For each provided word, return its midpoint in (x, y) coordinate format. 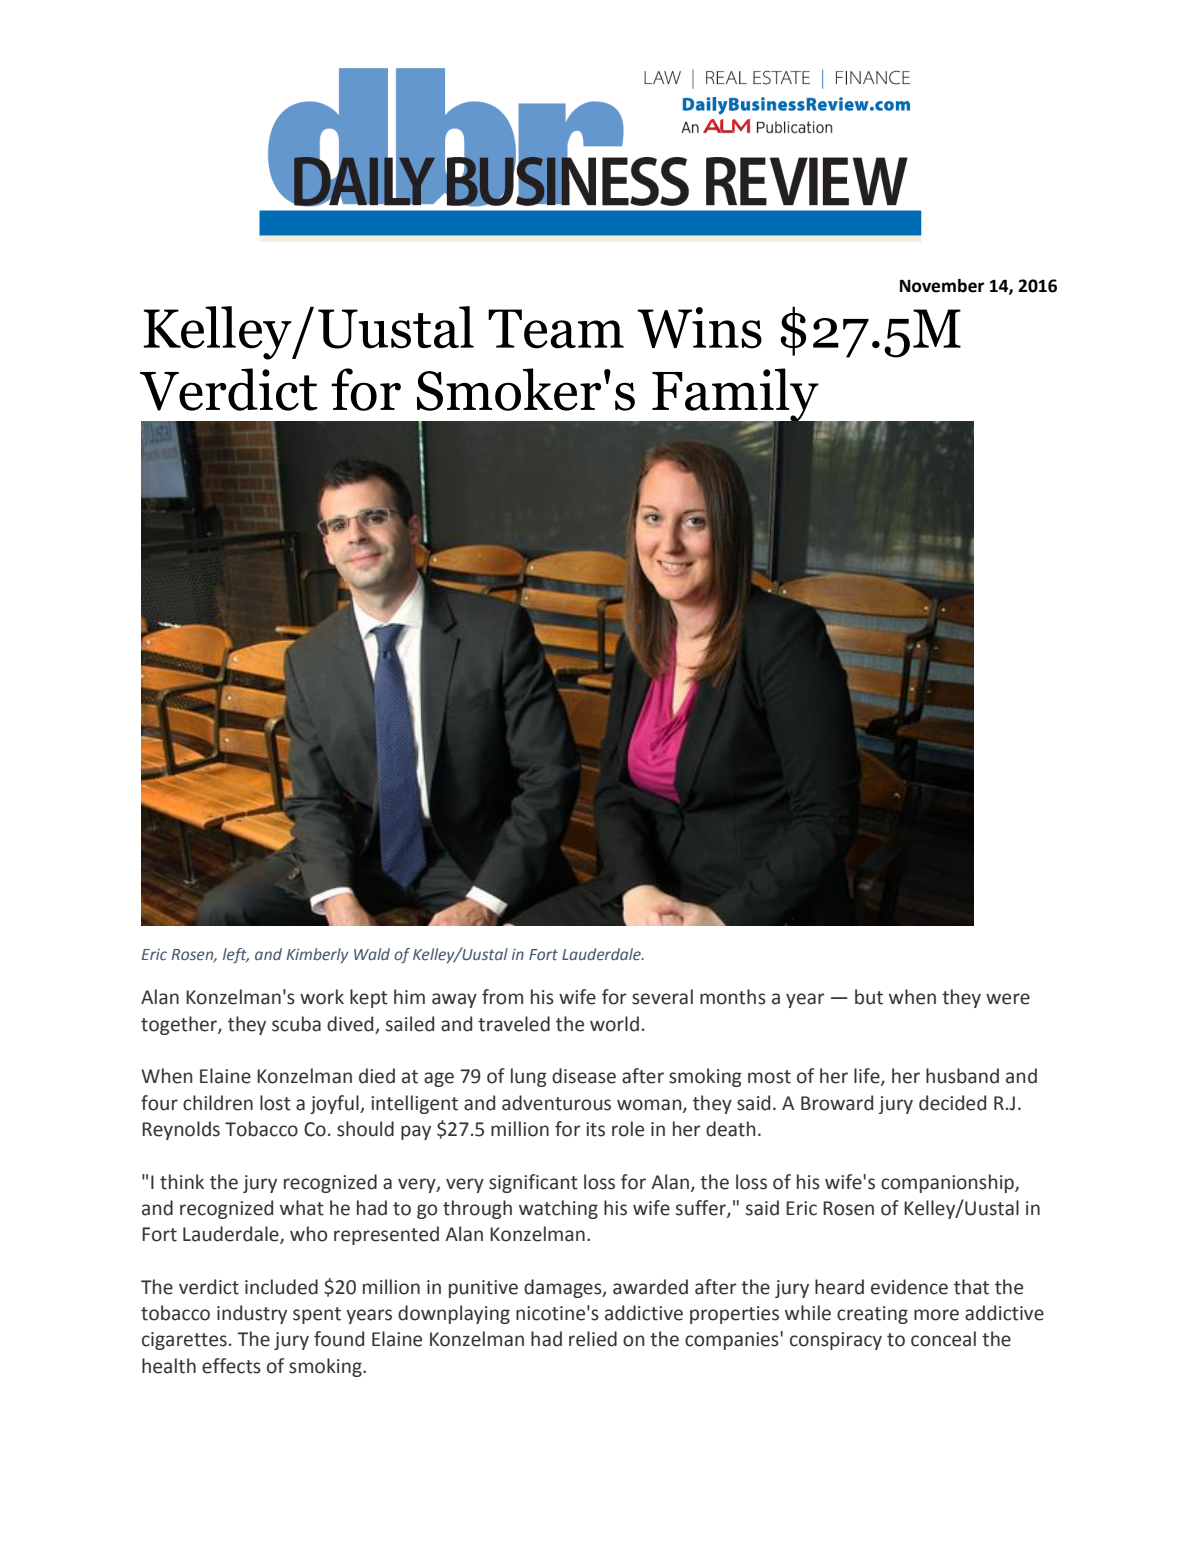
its (595, 1129)
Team (556, 329)
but (869, 997)
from (502, 997)
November (942, 286)
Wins (699, 328)
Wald (372, 954)
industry (252, 1314)
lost (275, 1103)
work (322, 997)
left (236, 956)
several (662, 997)
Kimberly (317, 956)
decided (952, 1103)
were (1008, 999)
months (733, 997)
